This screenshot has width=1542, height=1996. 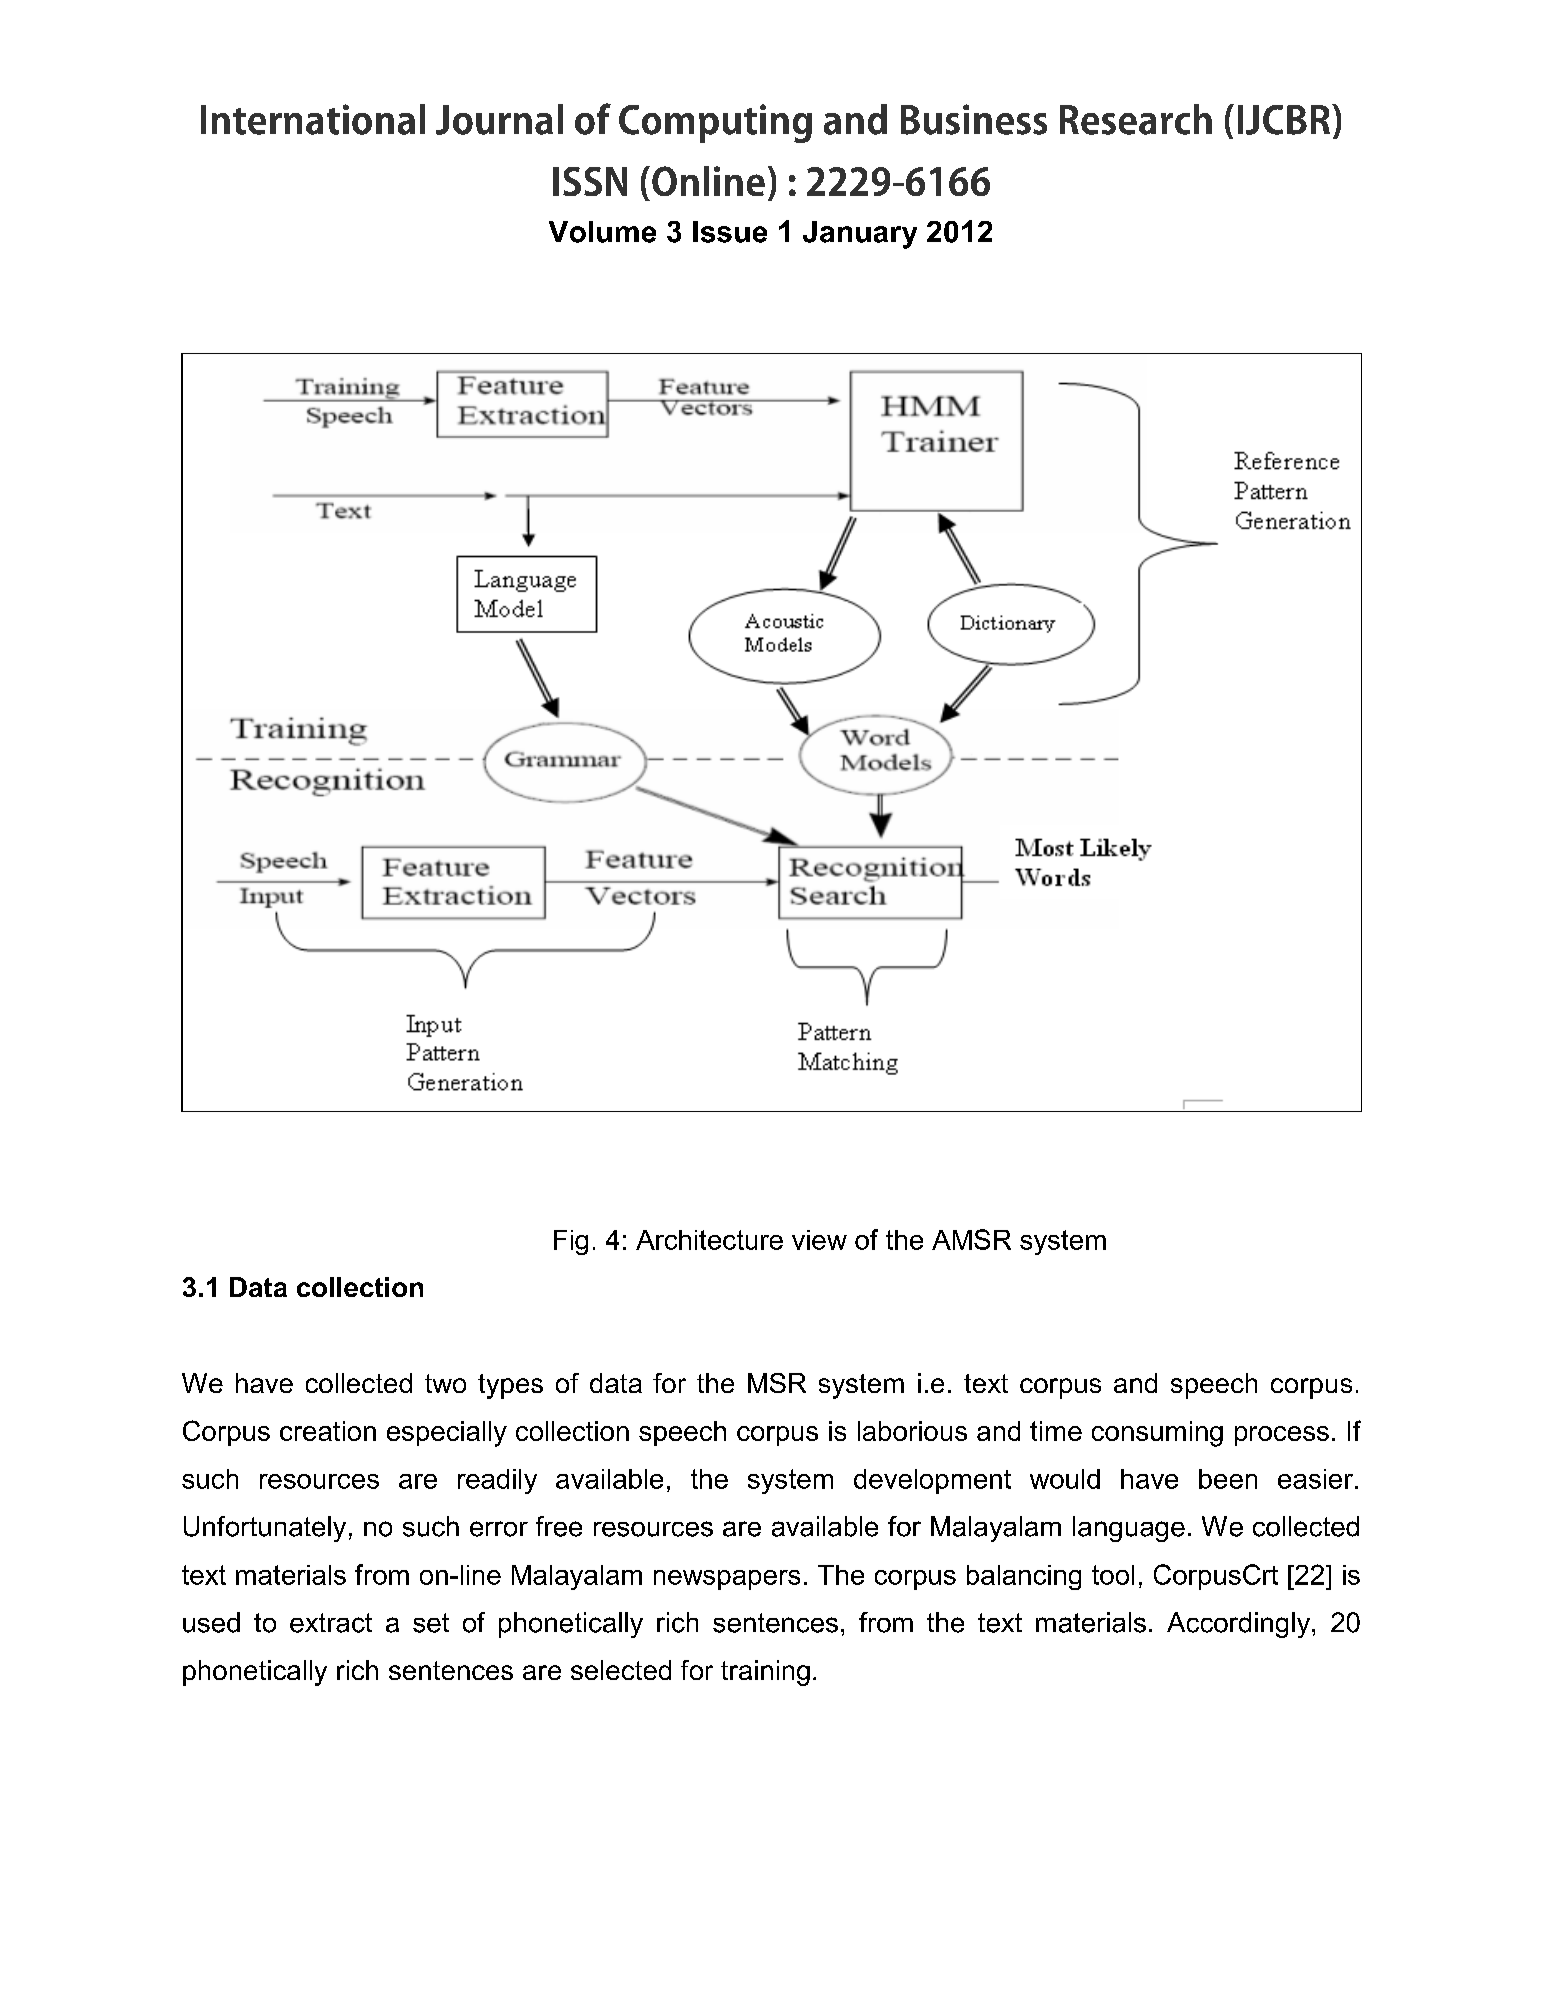 What do you see at coordinates (1136, 119) in the screenshot?
I see `Research` at bounding box center [1136, 119].
